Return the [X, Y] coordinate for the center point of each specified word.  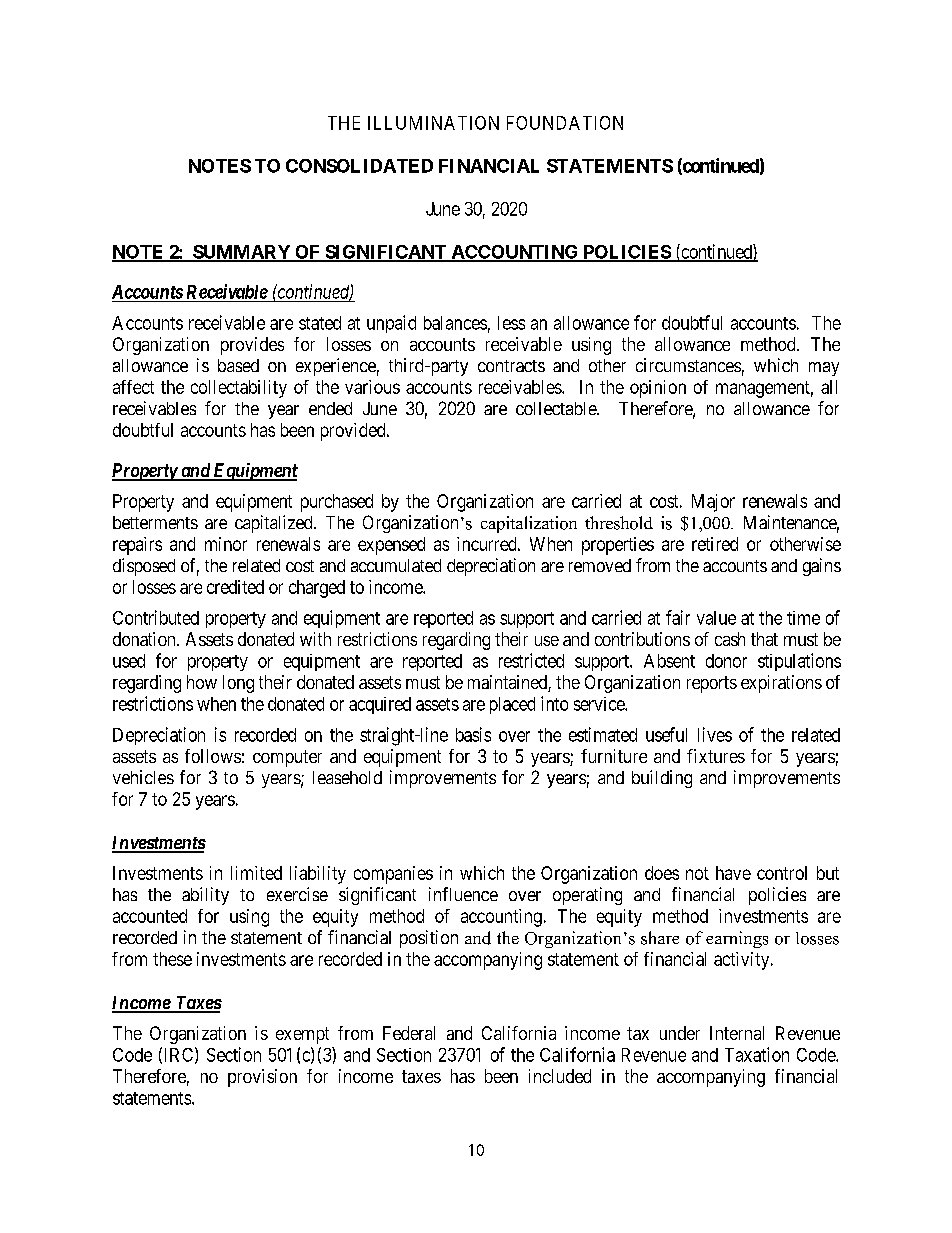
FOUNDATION [565, 123]
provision [262, 1078]
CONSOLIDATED [359, 166]
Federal [409, 1033]
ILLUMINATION [433, 123]
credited [235, 587]
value [716, 618]
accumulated [396, 565]
